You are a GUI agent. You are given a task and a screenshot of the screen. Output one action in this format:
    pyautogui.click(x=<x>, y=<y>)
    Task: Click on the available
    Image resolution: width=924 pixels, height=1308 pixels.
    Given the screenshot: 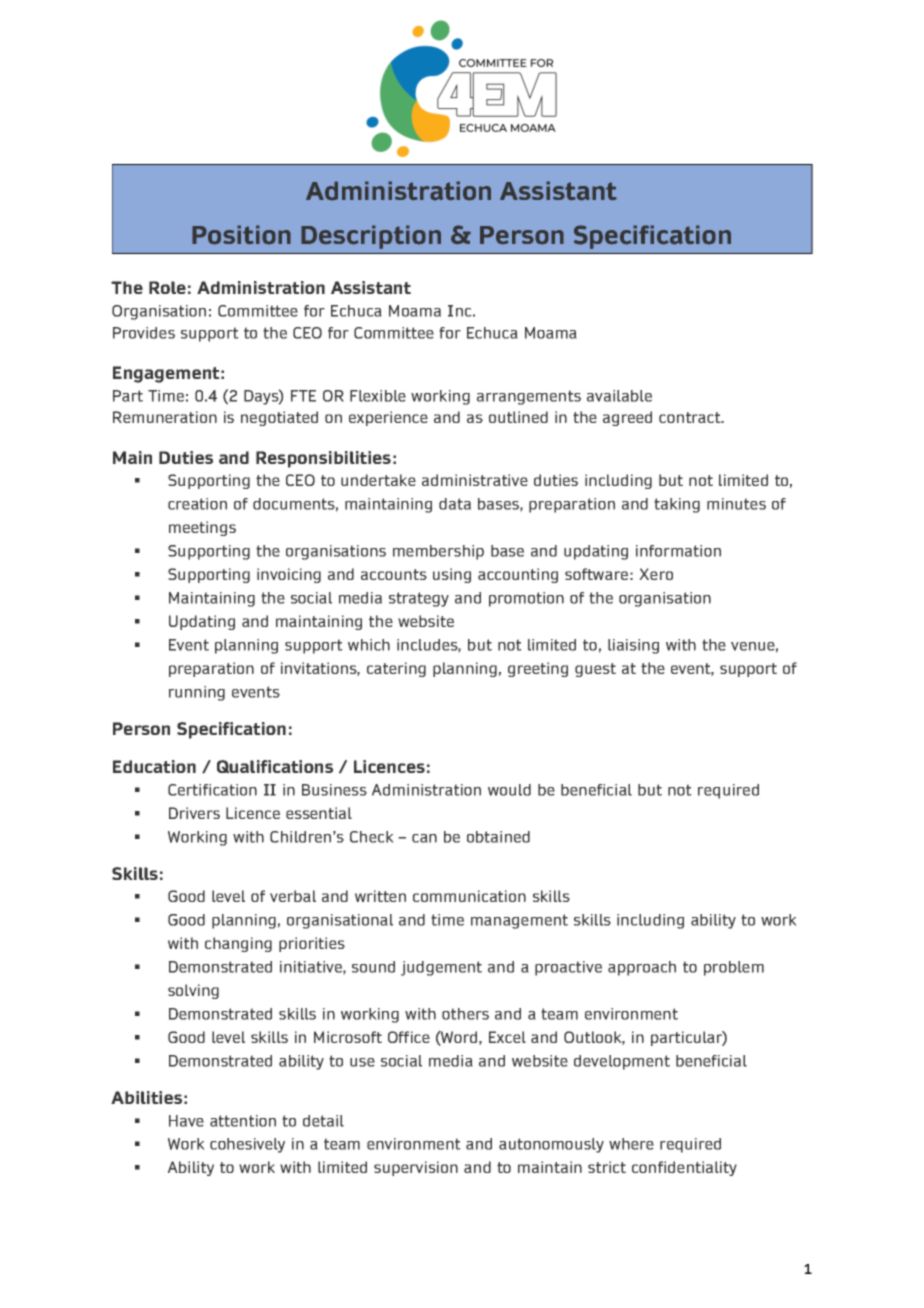 What is the action you would take?
    pyautogui.click(x=619, y=396)
